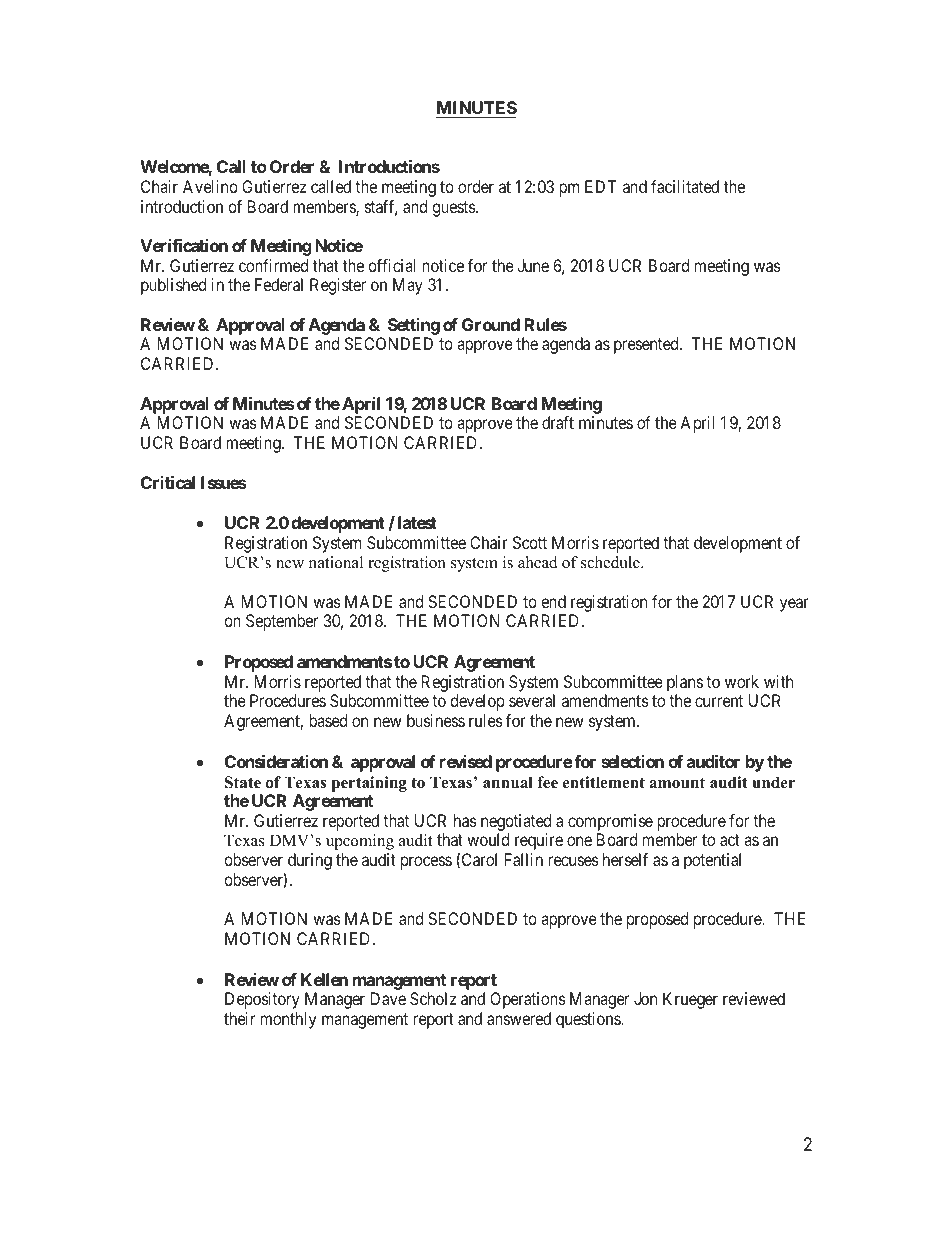  Describe the element at coordinates (454, 209) in the screenshot. I see `guests` at that location.
